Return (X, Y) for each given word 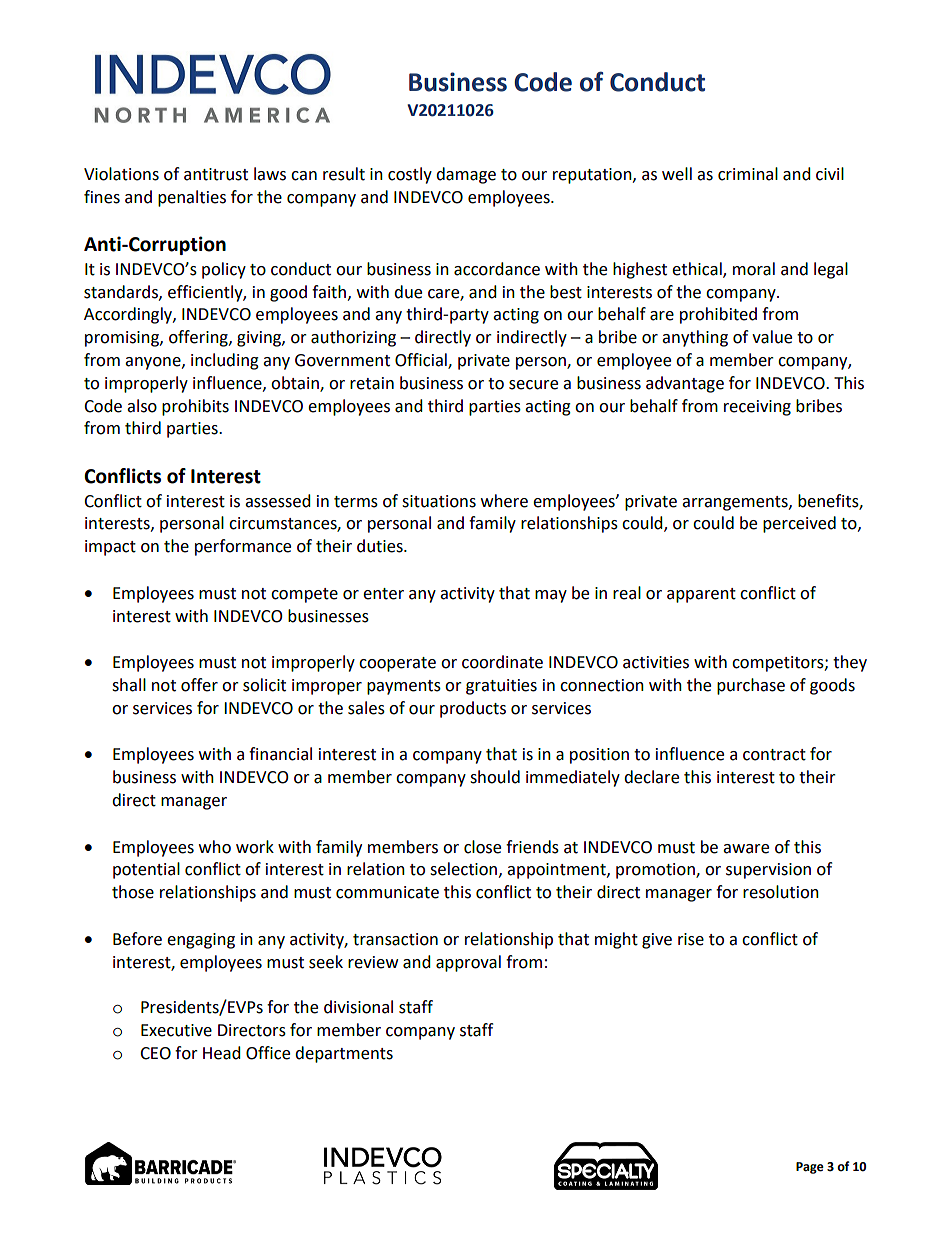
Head (222, 1053)
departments (344, 1054)
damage (466, 175)
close (482, 847)
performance (243, 547)
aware (746, 849)
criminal (748, 174)
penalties (192, 198)
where (504, 501)
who (215, 847)
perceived (799, 524)
